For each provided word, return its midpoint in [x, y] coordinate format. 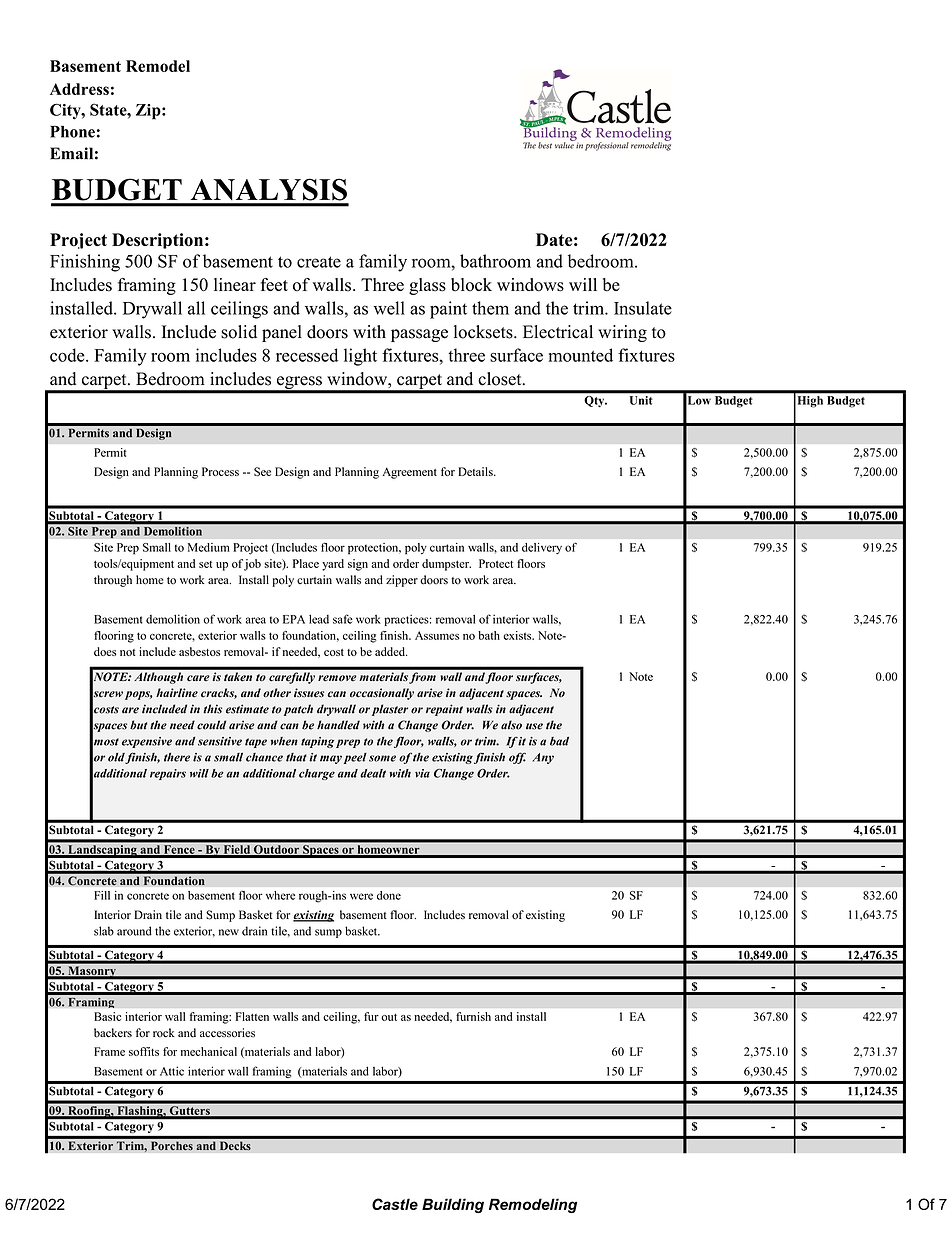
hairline [177, 693]
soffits [144, 1051]
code [68, 355]
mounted [581, 355]
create [319, 262]
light [360, 357]
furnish [473, 1016]
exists [518, 635]
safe [343, 619]
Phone [72, 131]
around [134, 931]
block [471, 285]
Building [453, 1205]
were [361, 896]
